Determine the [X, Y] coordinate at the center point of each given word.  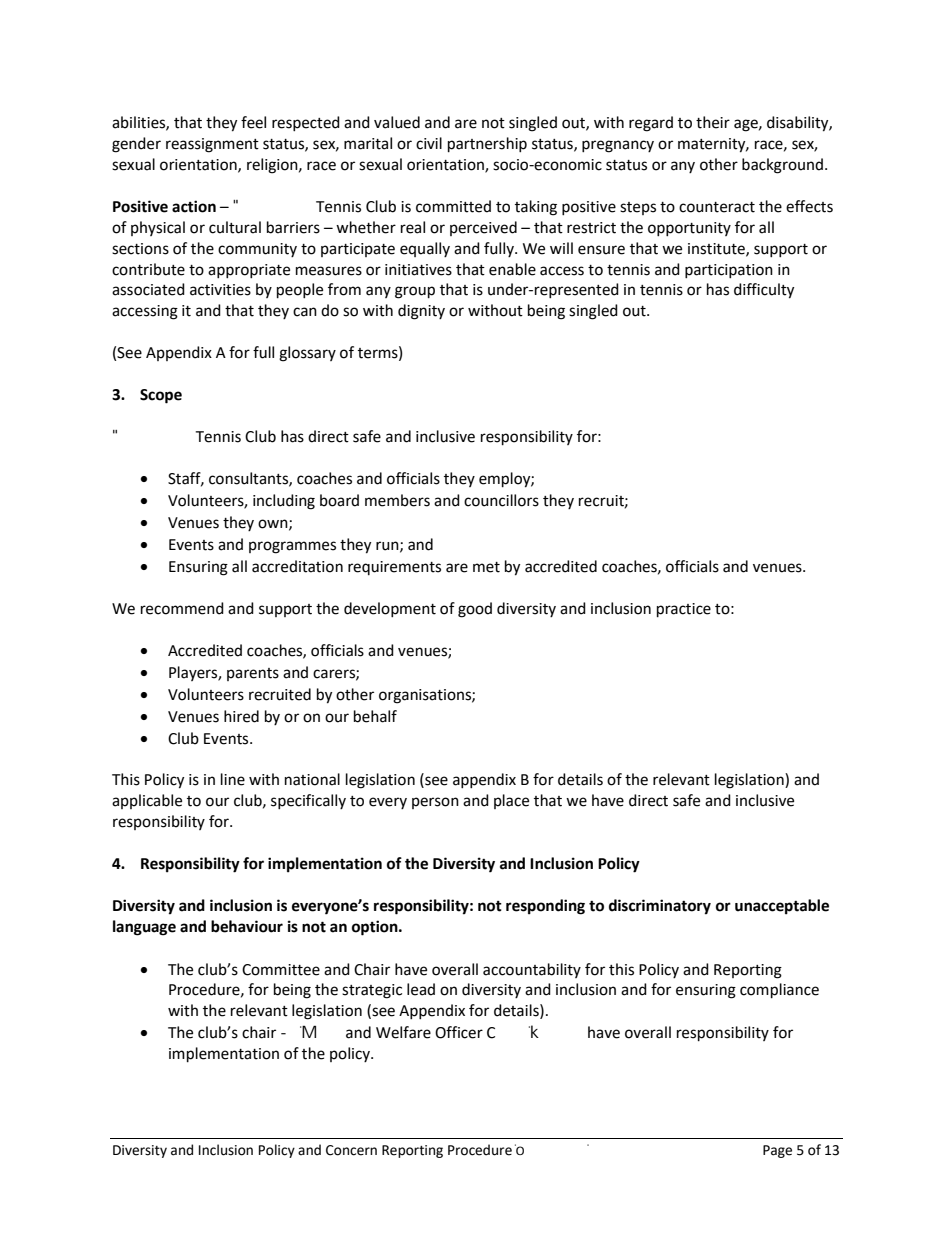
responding [545, 907]
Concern [351, 1150]
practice [684, 610]
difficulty [764, 291]
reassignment [212, 145]
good [475, 610]
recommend [182, 608]
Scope [161, 396]
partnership [487, 145]
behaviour [247, 926]
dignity [421, 312]
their [713, 122]
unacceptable [782, 907]
